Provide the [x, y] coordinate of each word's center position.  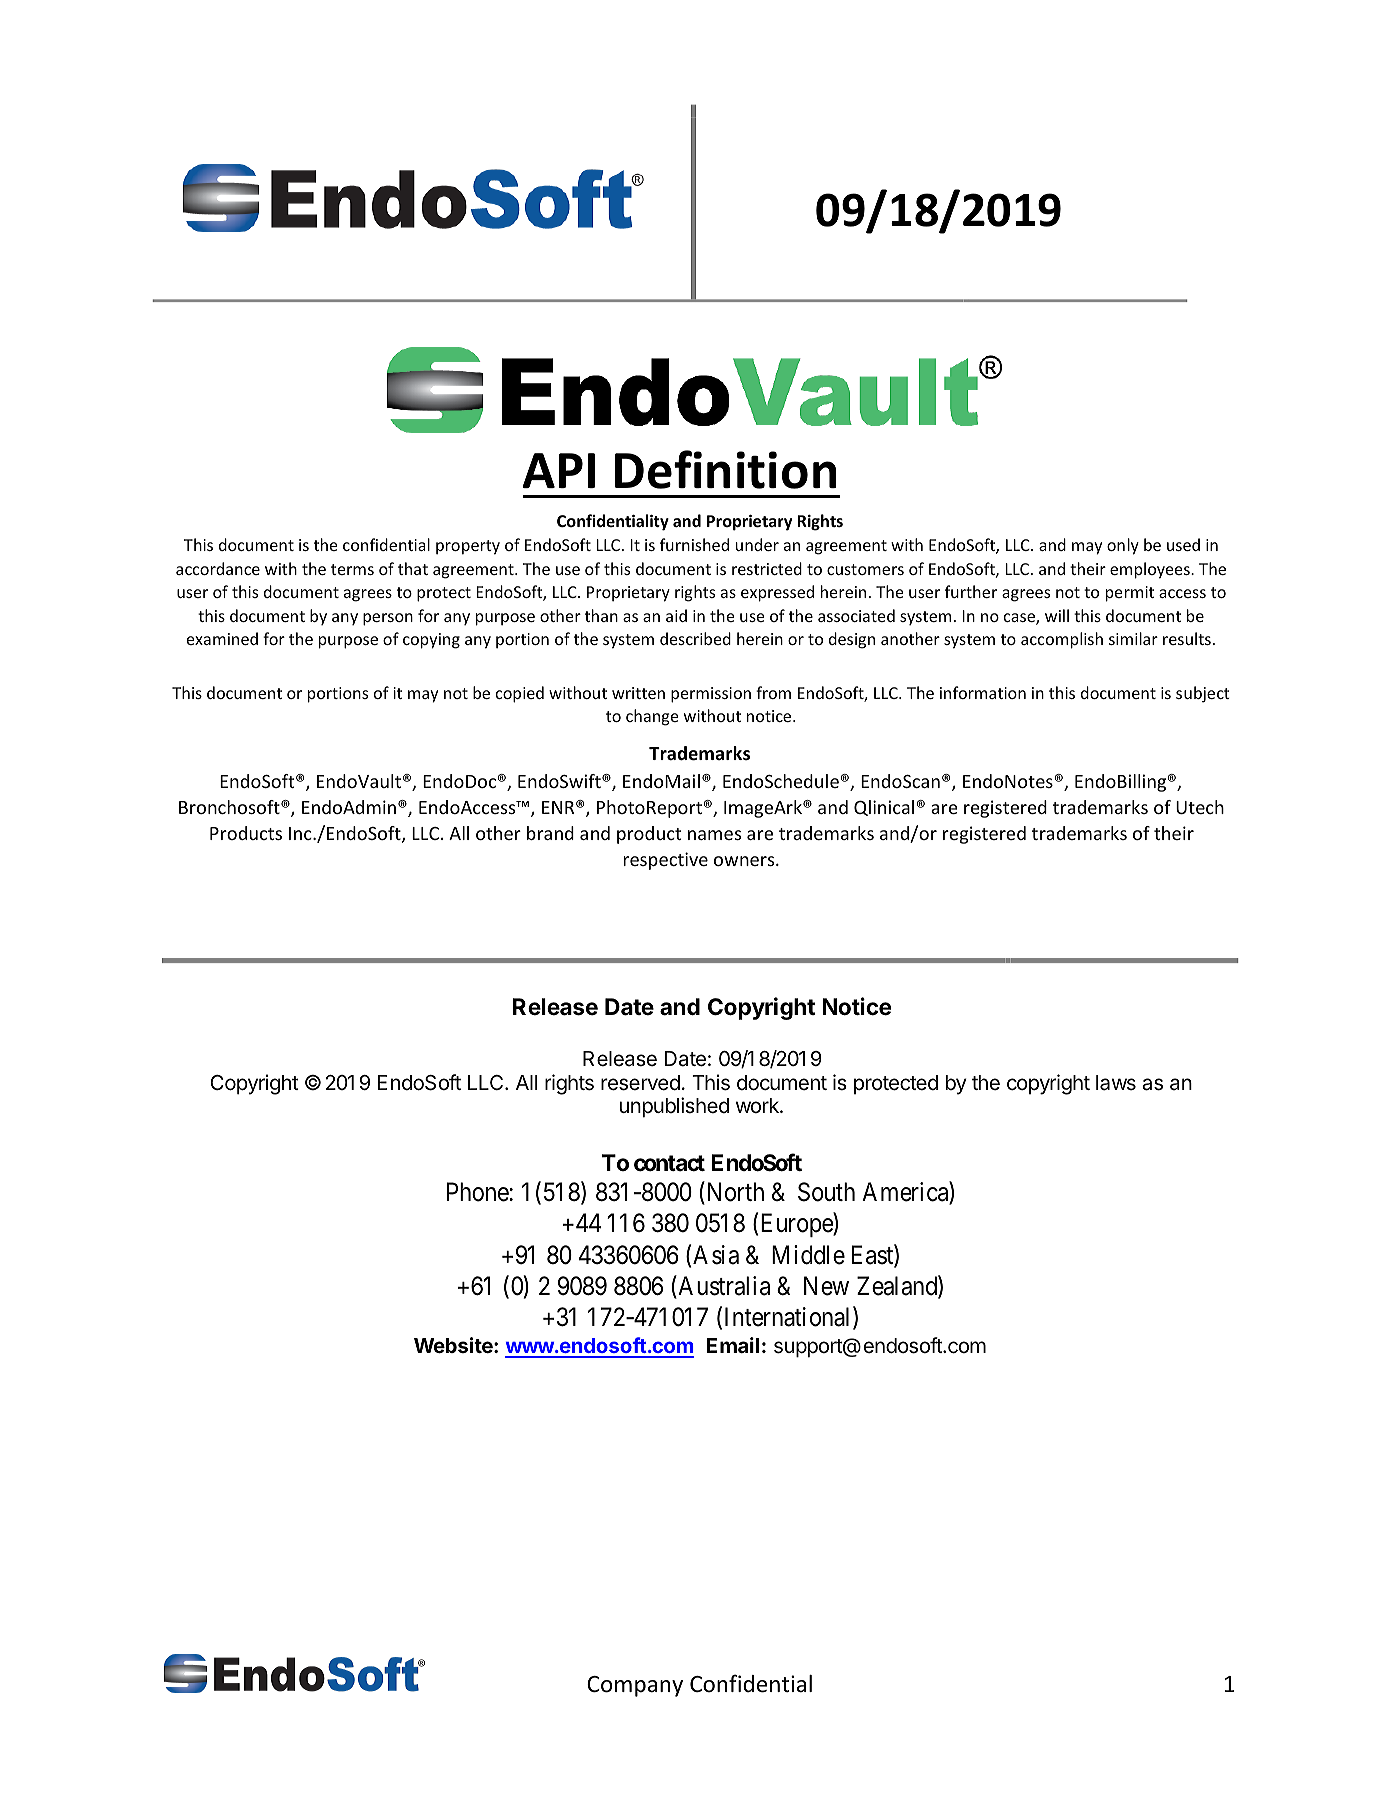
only [1123, 546]
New [826, 1286]
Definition [725, 469]
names [714, 835]
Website [454, 1345]
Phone [478, 1192]
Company [635, 1686]
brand [550, 833]
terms [352, 569]
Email [733, 1345]
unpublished [674, 1107]
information [983, 692]
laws [1116, 1083]
